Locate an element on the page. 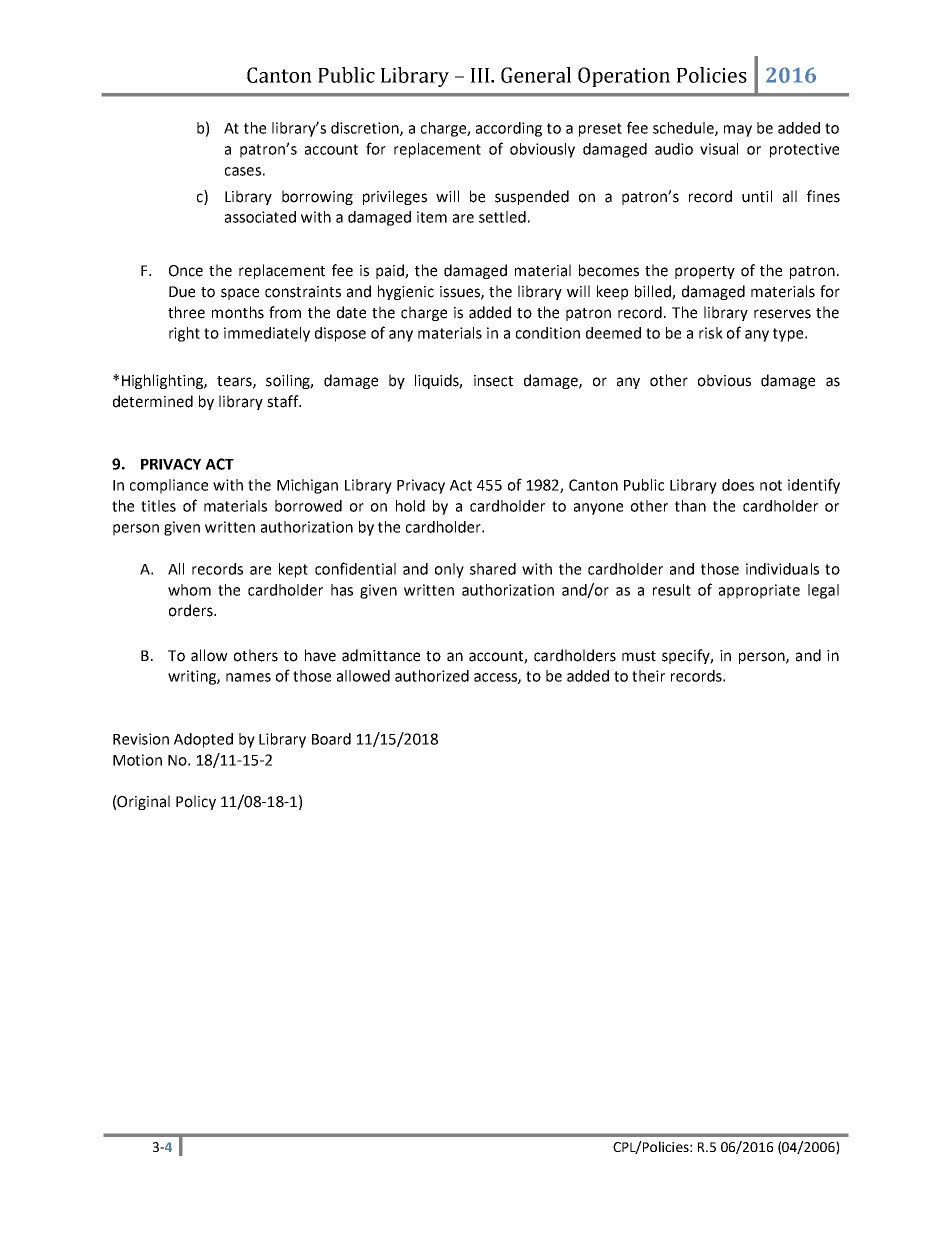 The image size is (952, 1233). does is located at coordinates (738, 485).
